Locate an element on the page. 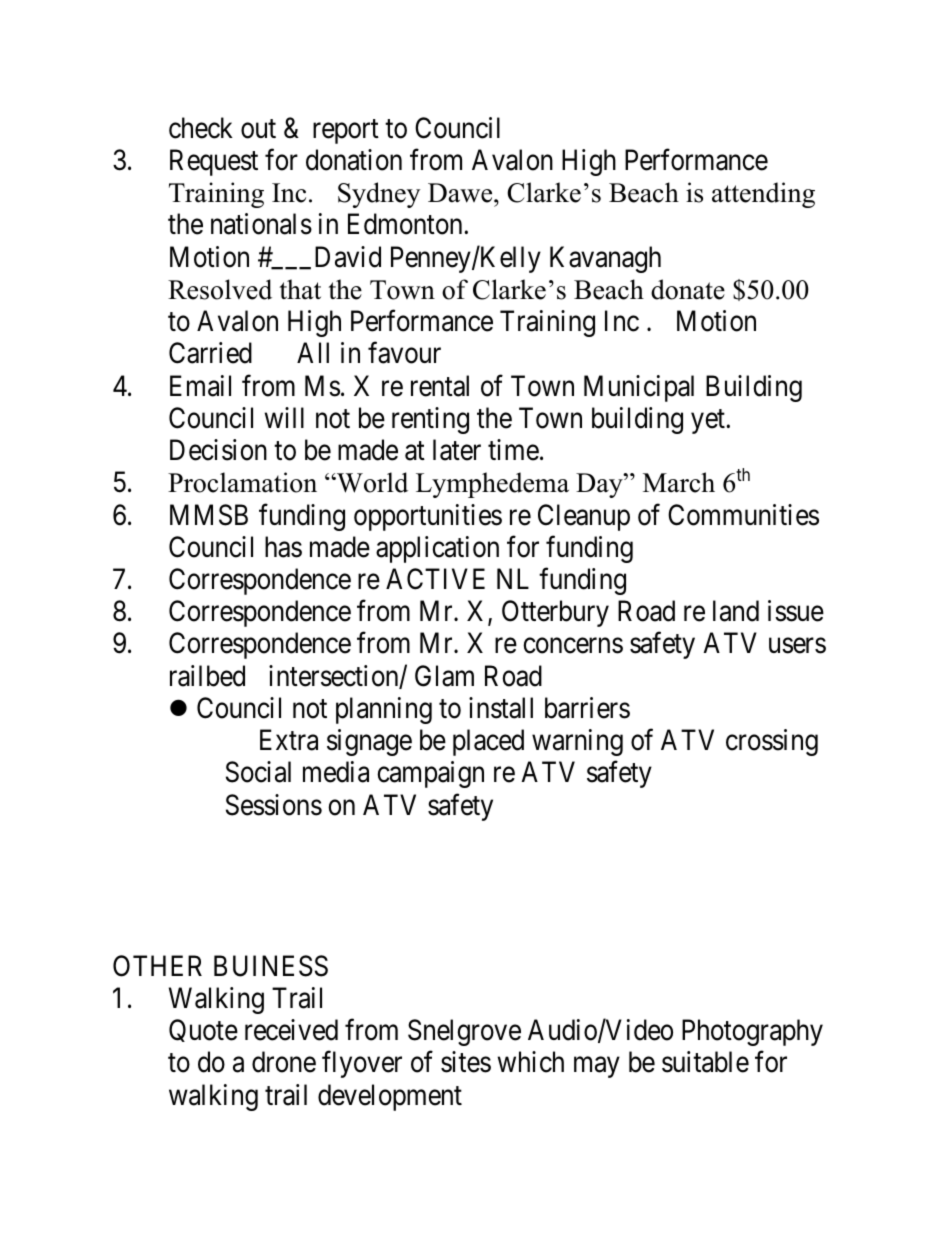 This document has width=952, height=1233. which is located at coordinates (530, 1062).
